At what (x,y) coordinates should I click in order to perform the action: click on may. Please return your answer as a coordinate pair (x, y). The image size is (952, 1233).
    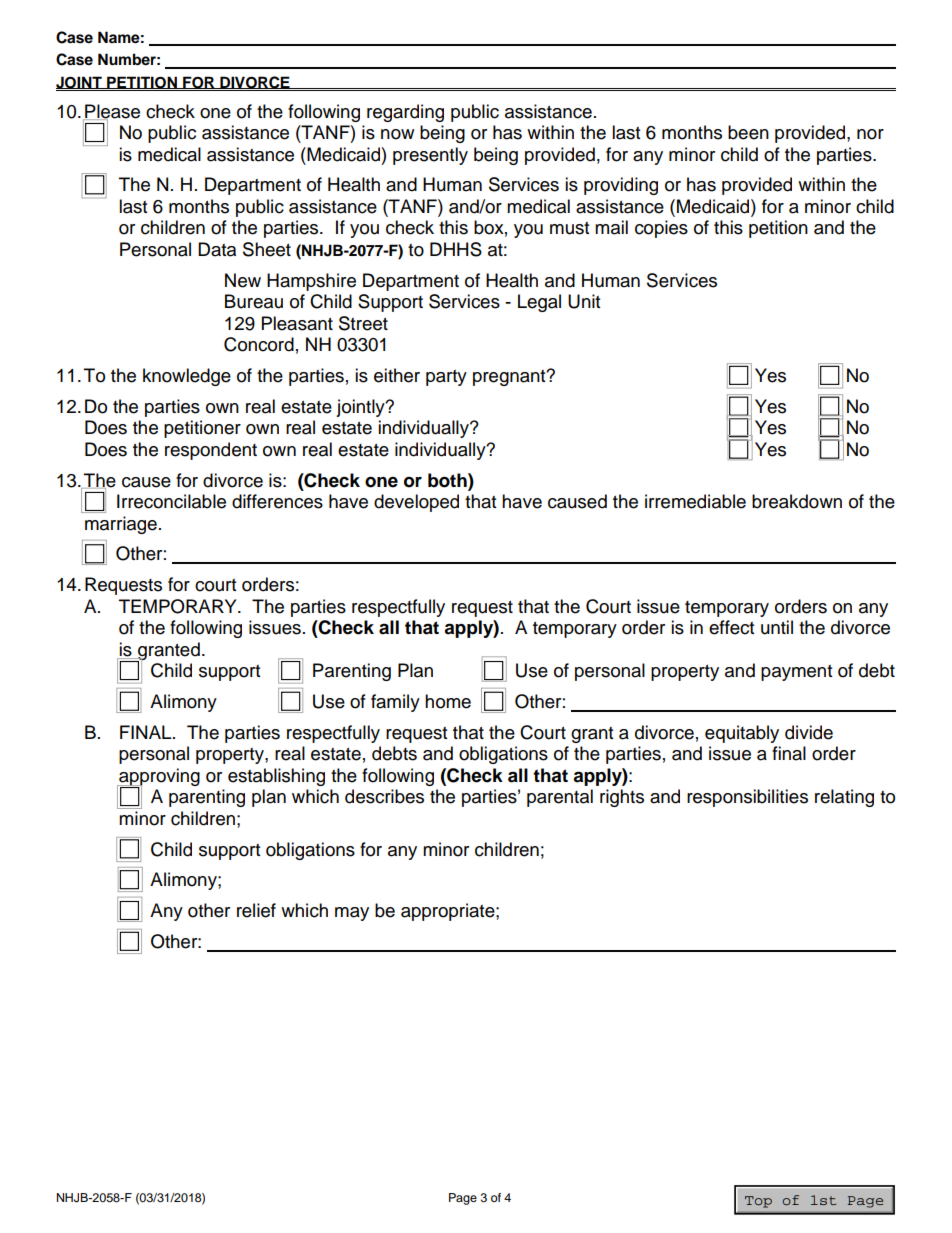
    Looking at the image, I should click on (352, 914).
